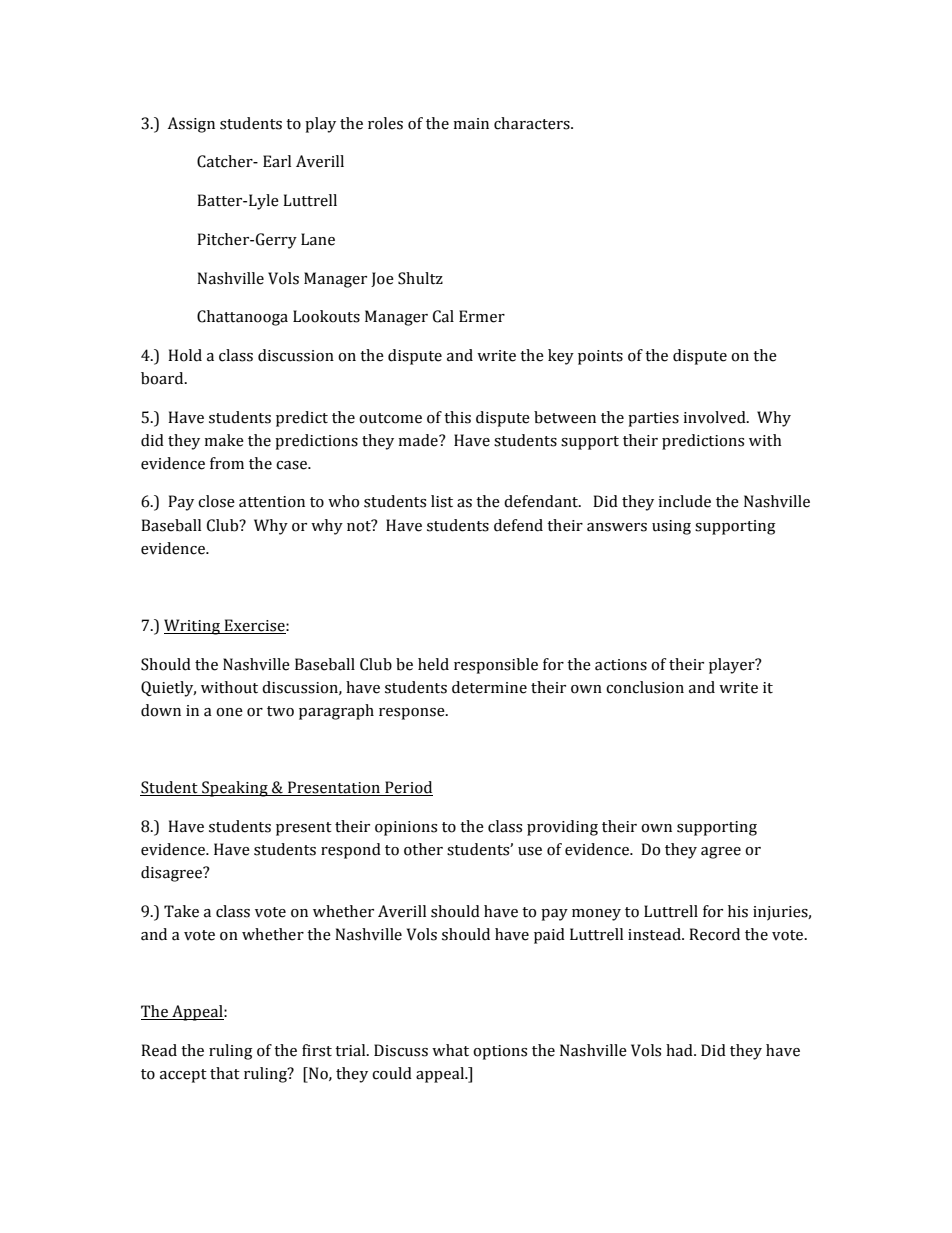  I want to click on main, so click(471, 124).
